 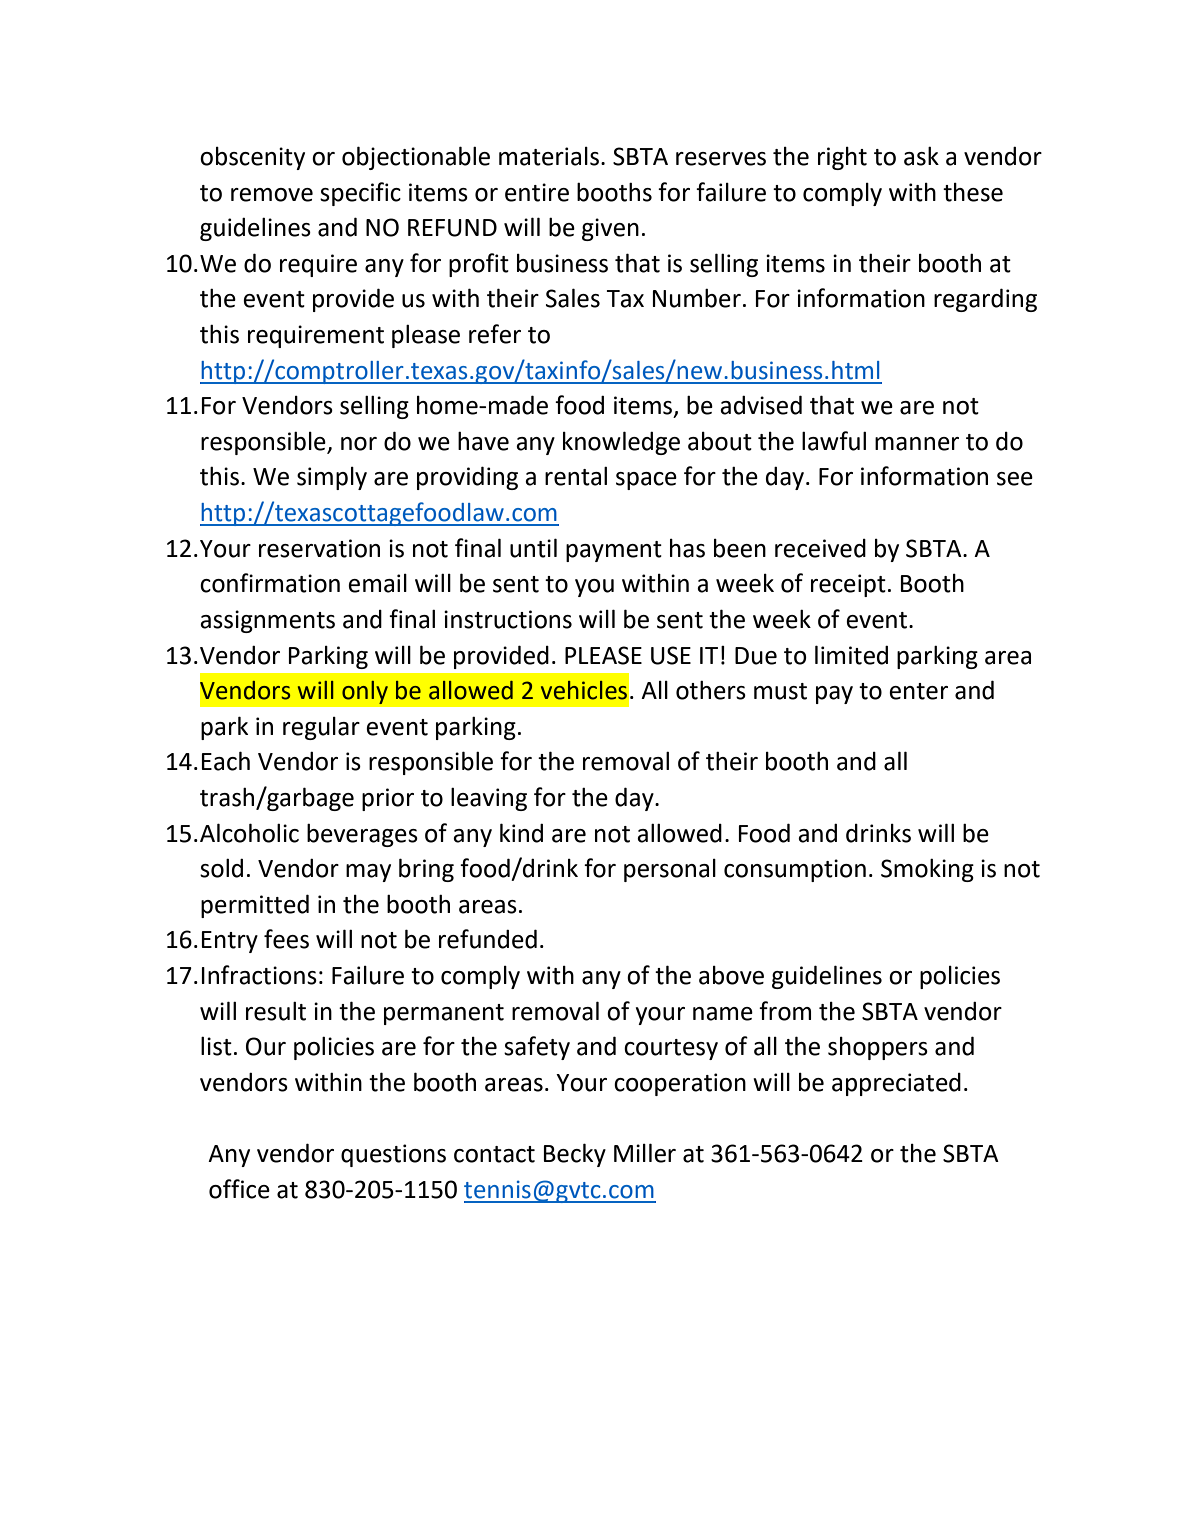 I want to click on questions, so click(x=393, y=1155).
